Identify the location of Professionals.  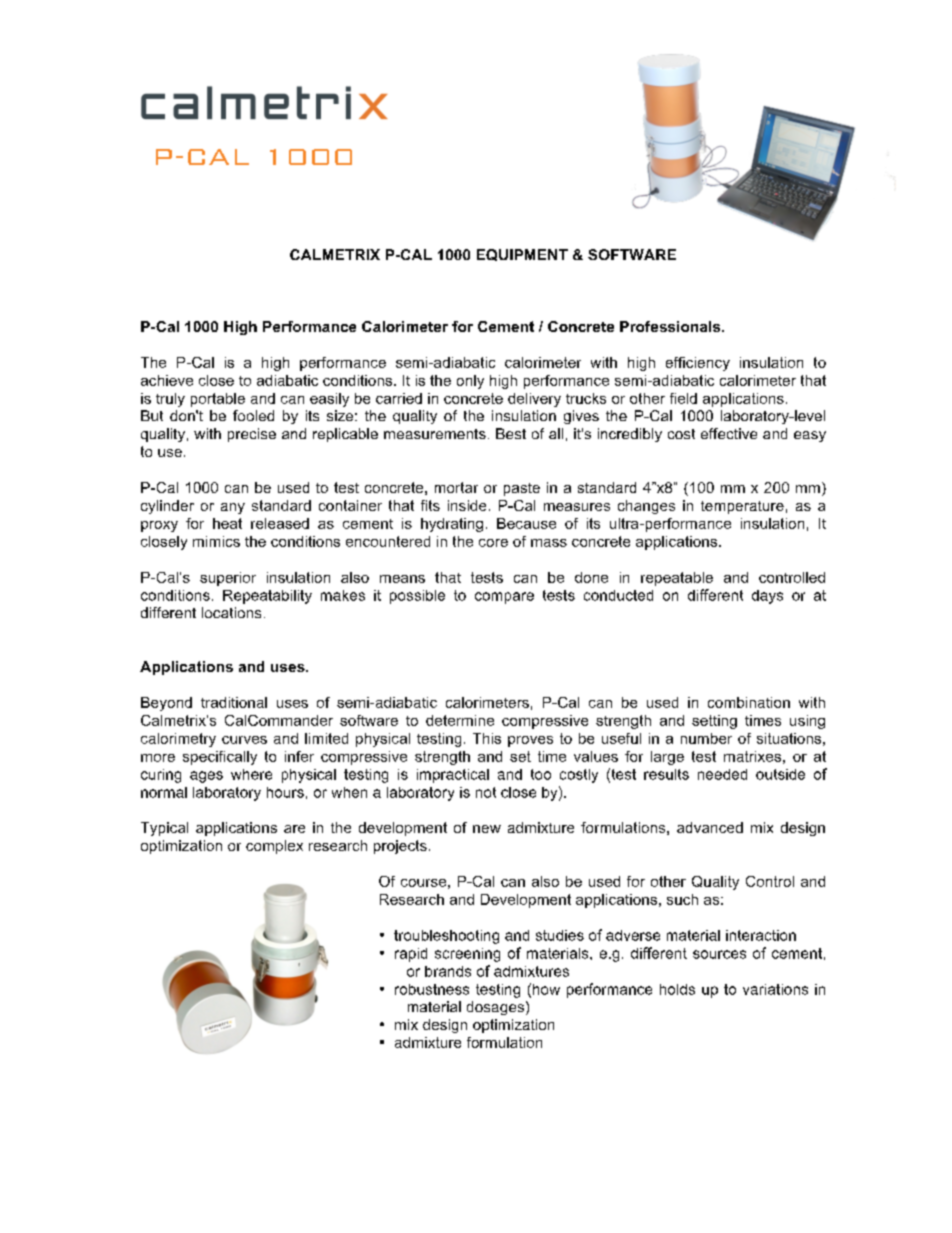
(671, 326).
